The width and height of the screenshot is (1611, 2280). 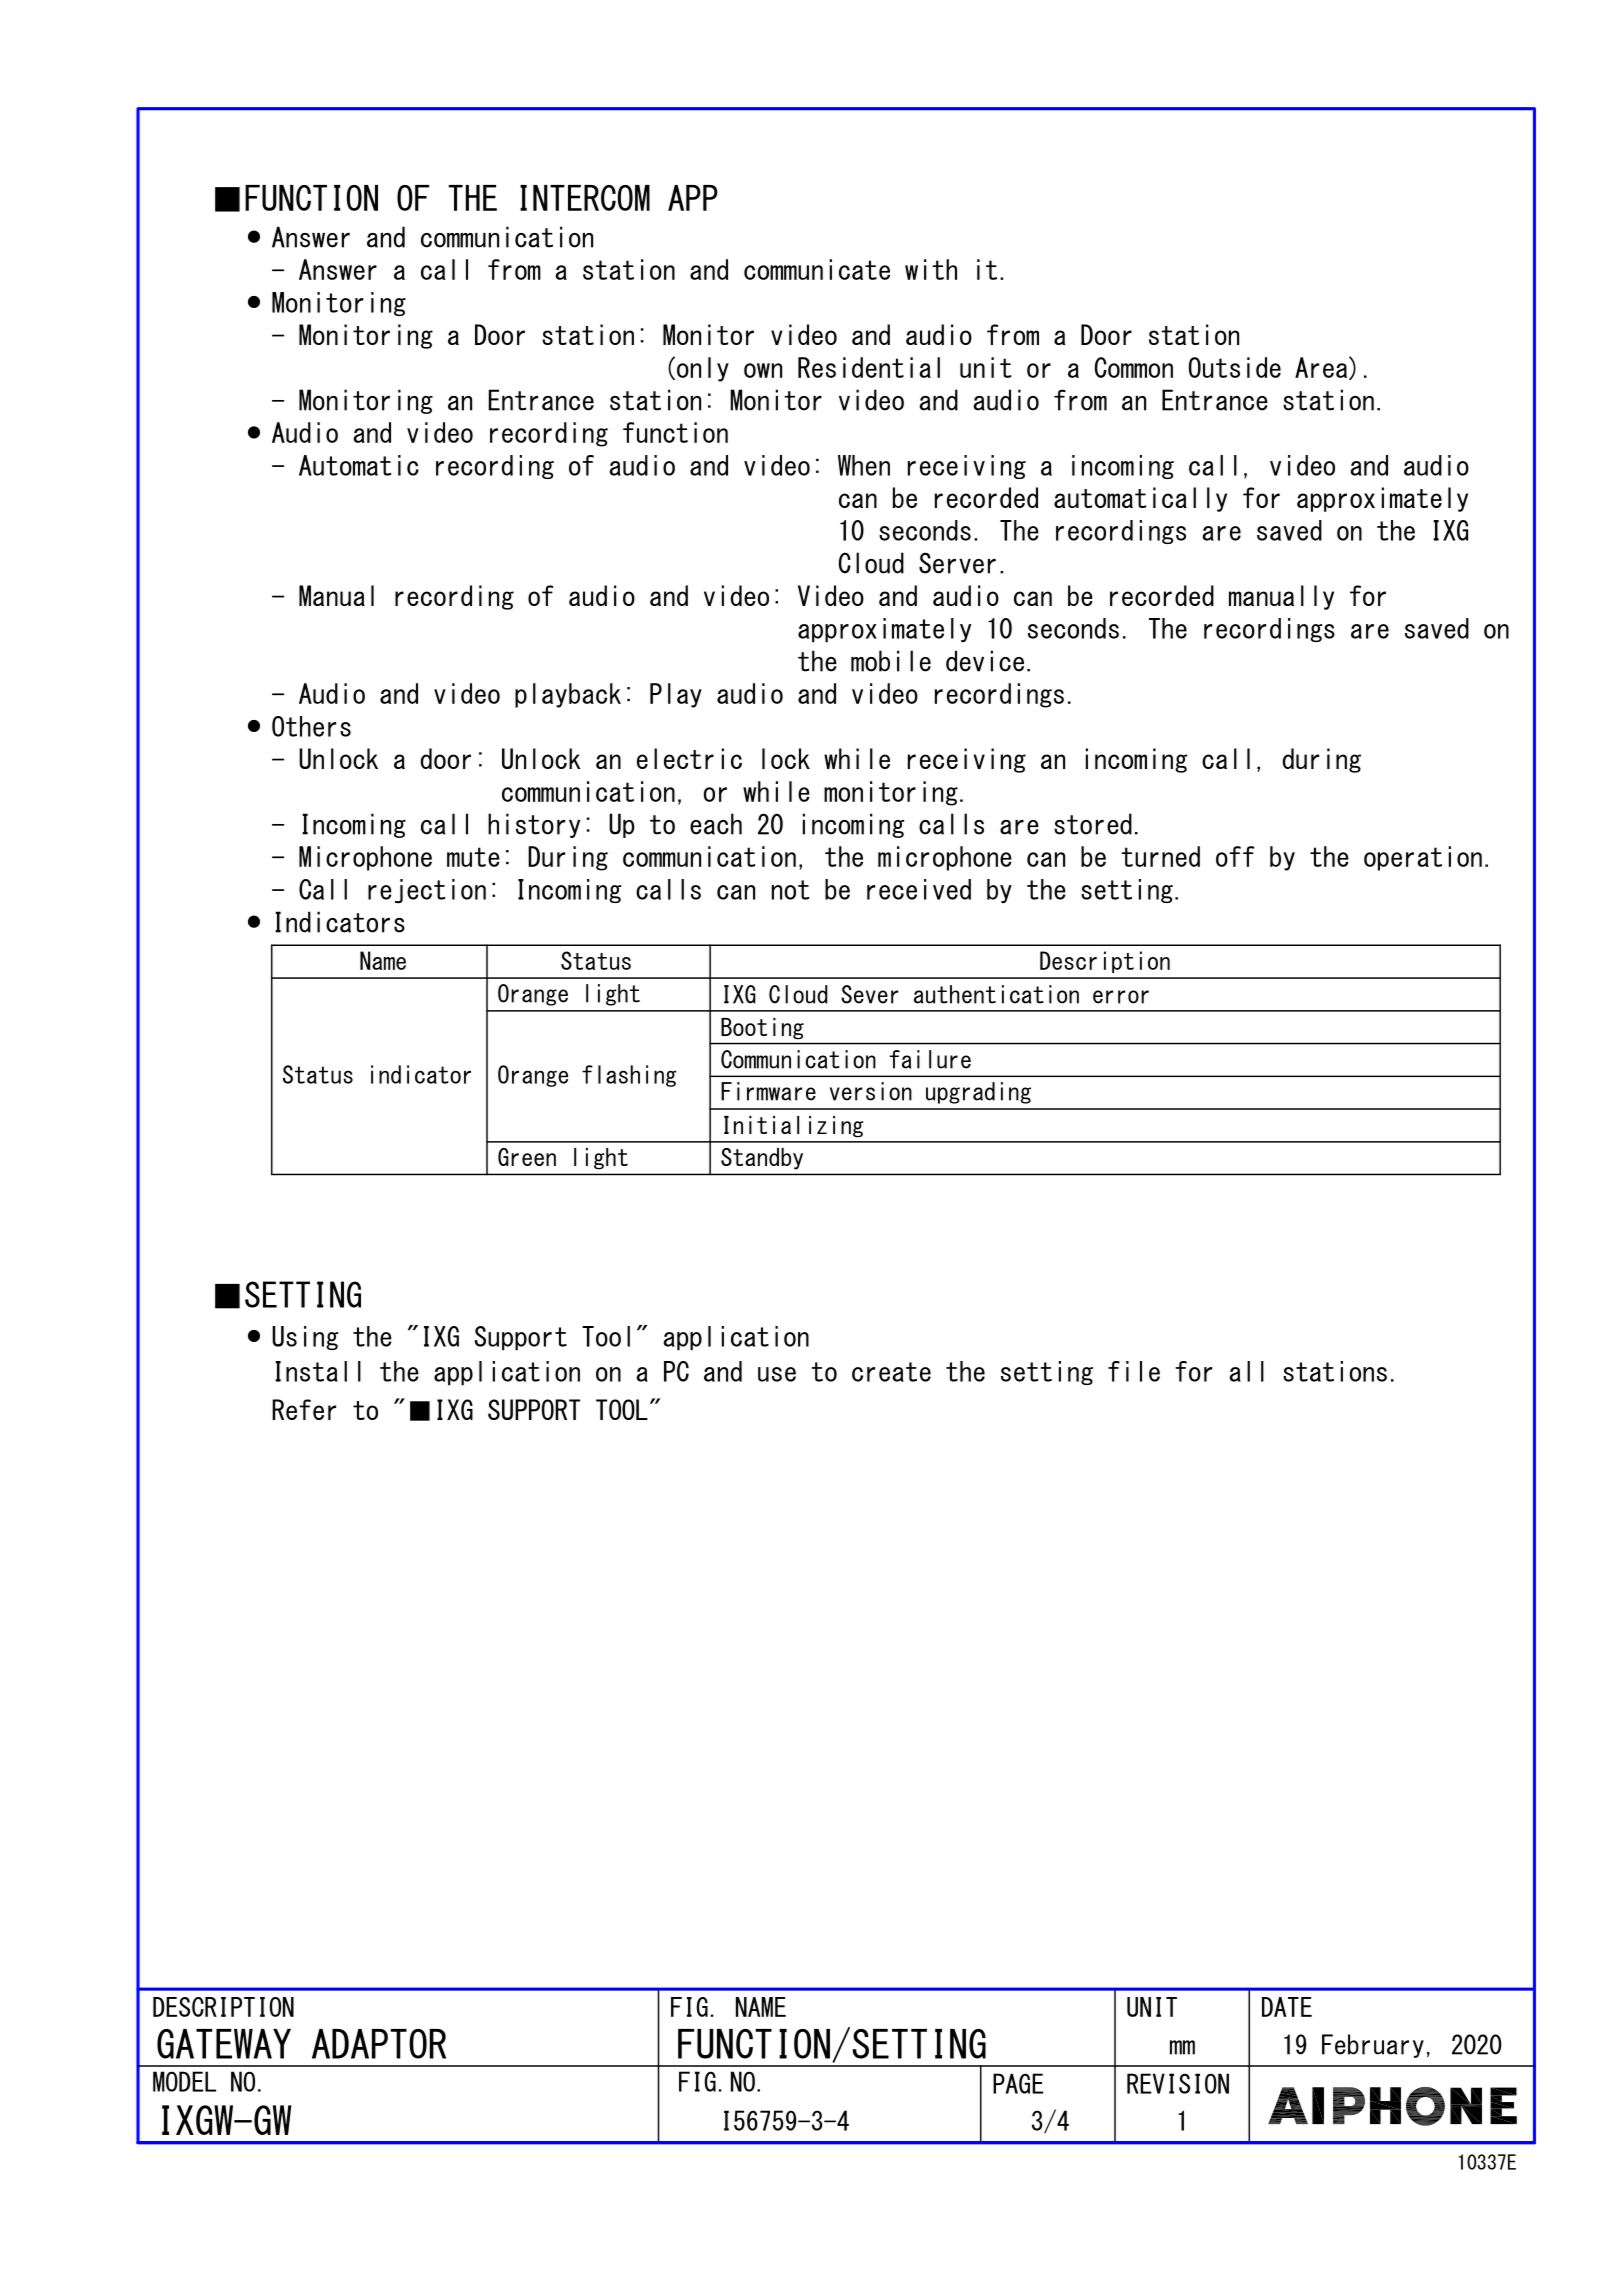 I want to click on Name, so click(x=383, y=960).
